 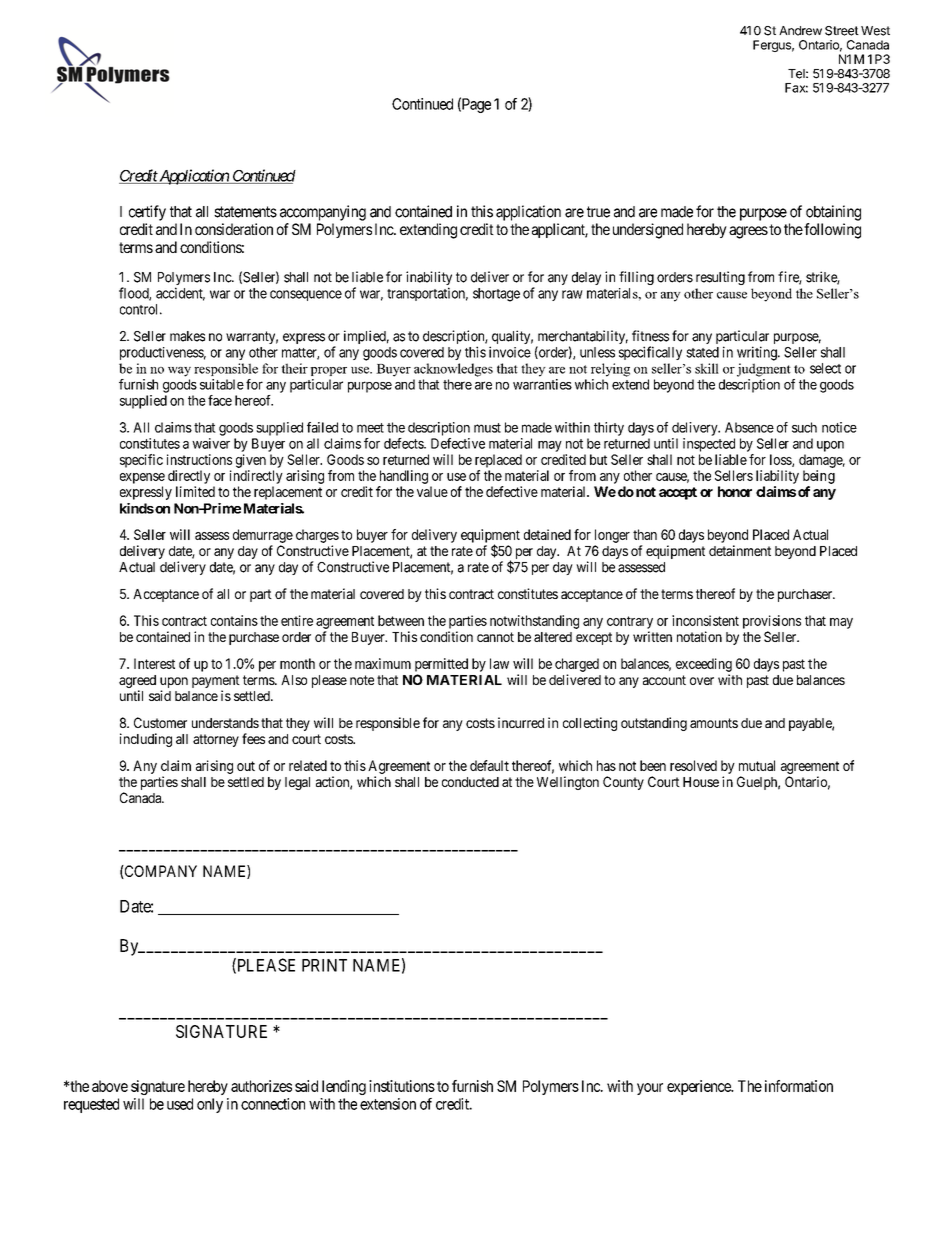 I want to click on contains, so click(x=234, y=620).
